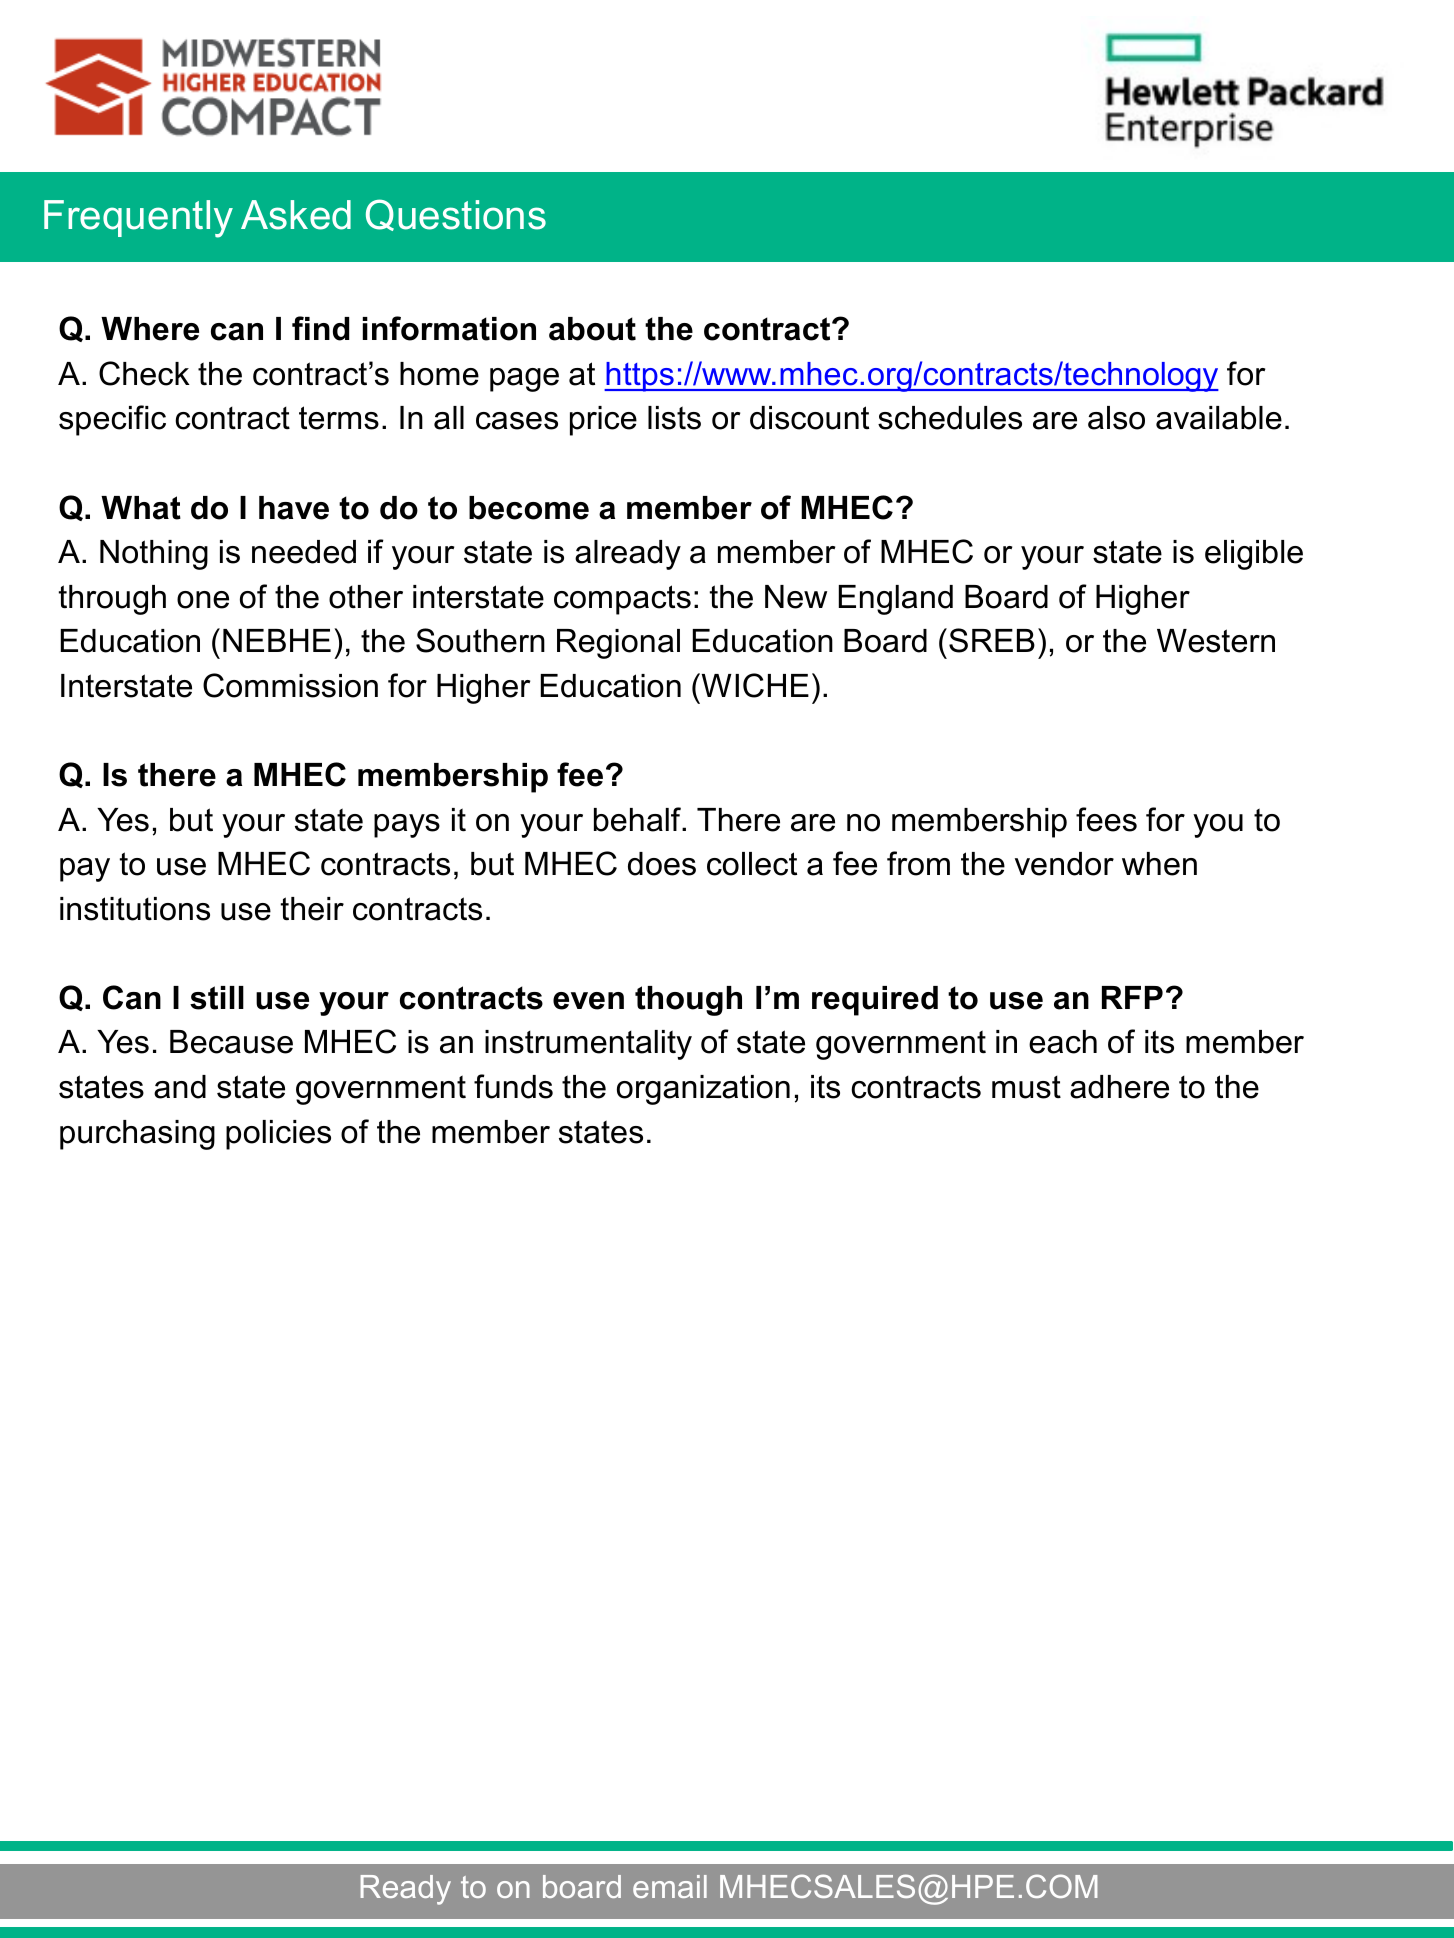  I want to click on Asked, so click(296, 215).
